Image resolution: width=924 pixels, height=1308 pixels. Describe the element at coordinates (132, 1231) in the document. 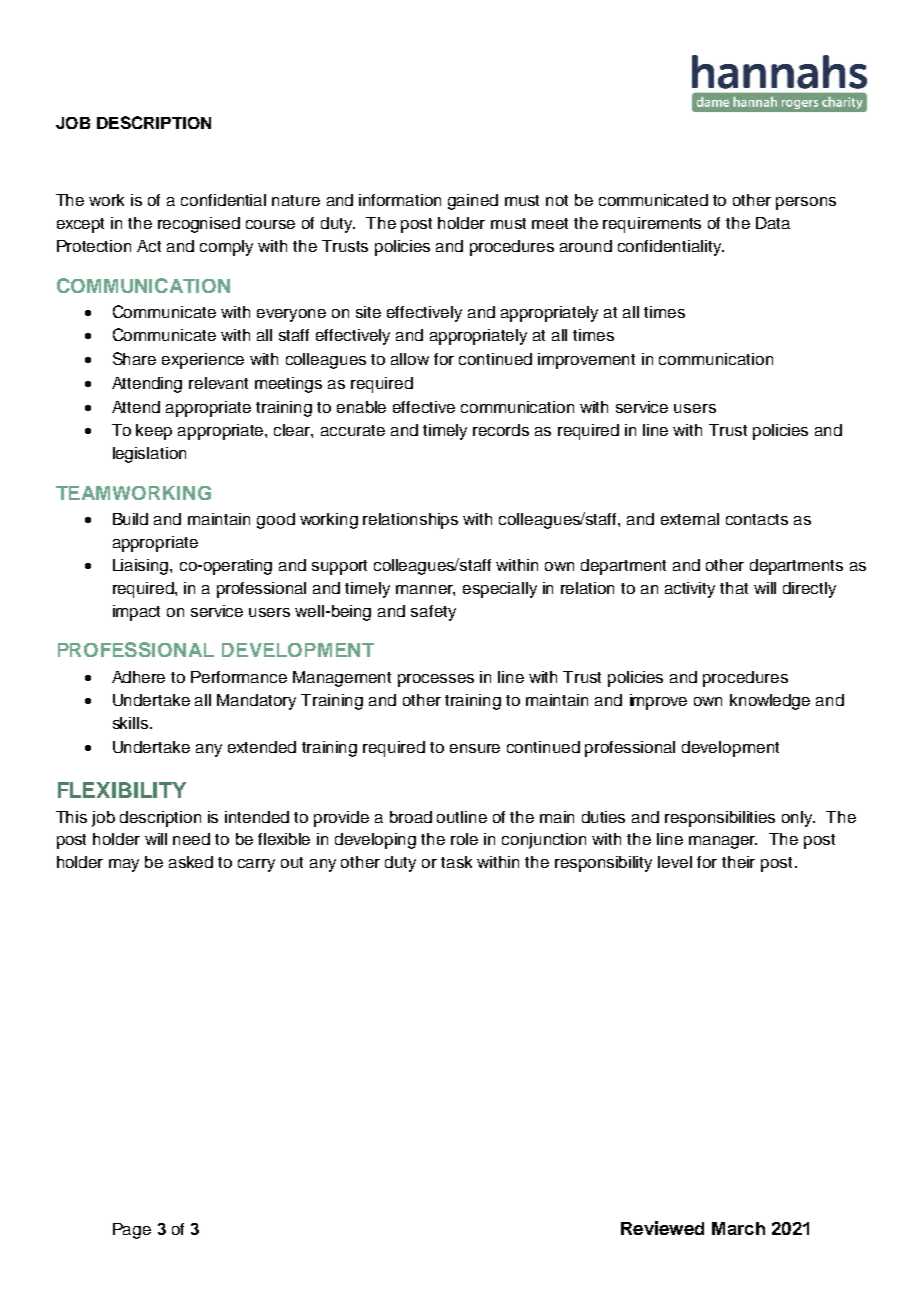

I see `Page` at that location.
